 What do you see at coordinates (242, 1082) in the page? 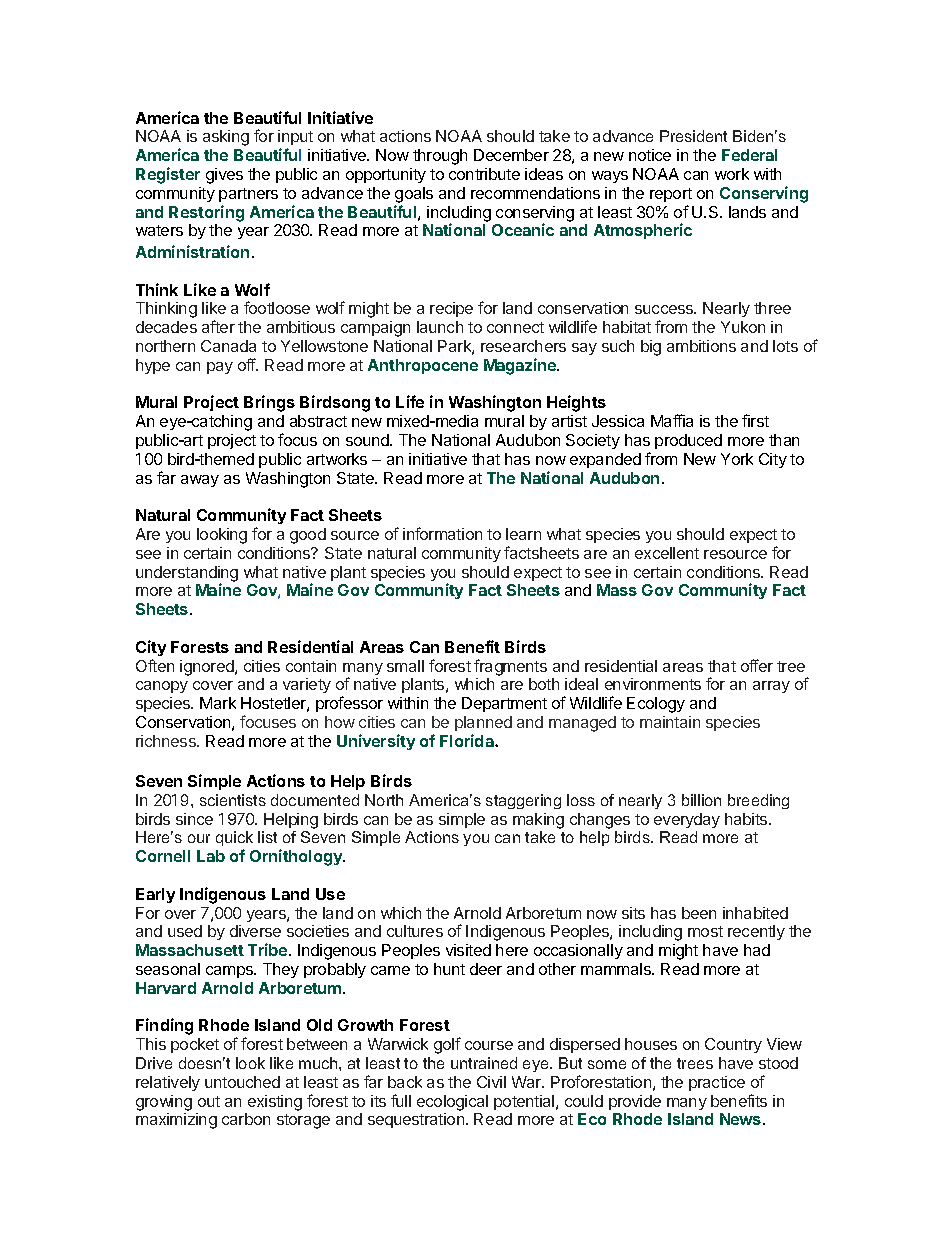
I see `untouched` at bounding box center [242, 1082].
